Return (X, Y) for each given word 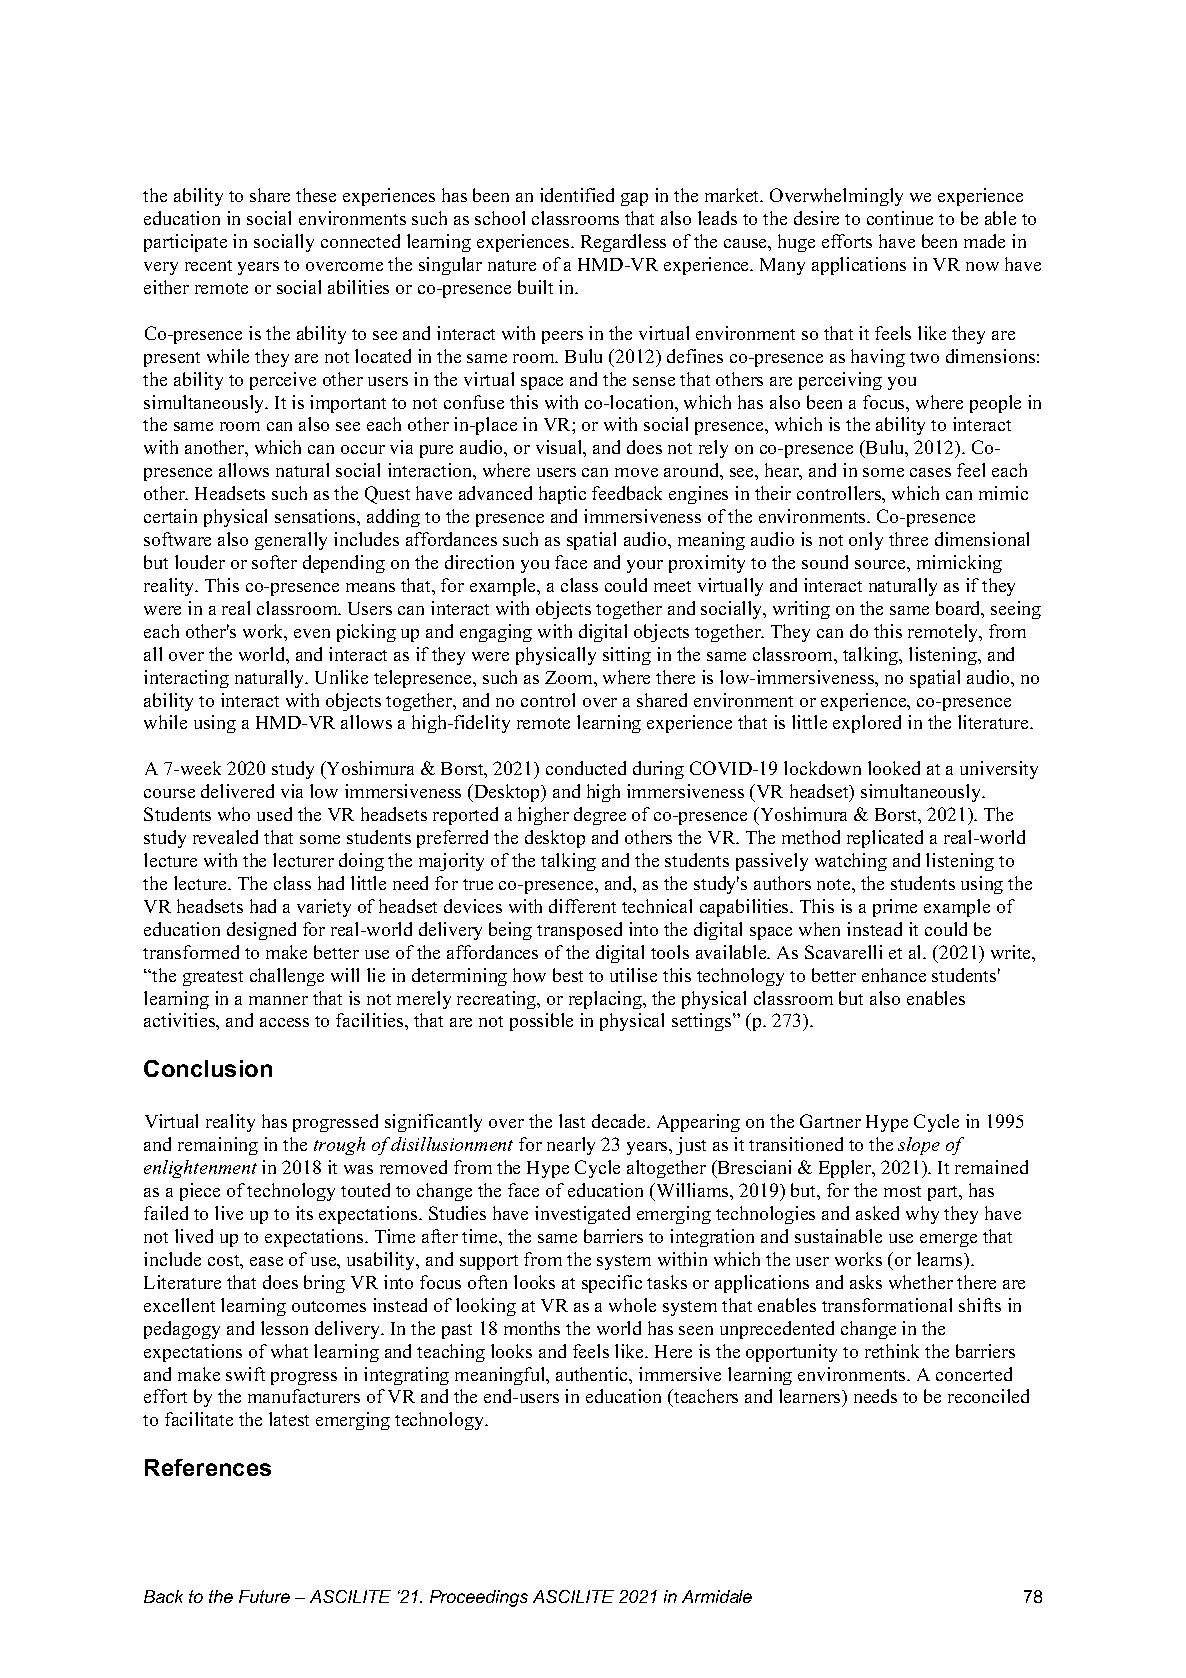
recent (208, 265)
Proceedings (479, 1598)
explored (867, 724)
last (572, 1121)
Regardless (623, 243)
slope (919, 1146)
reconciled (988, 1396)
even (312, 633)
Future (264, 1596)
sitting (627, 656)
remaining (218, 1146)
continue (900, 218)
